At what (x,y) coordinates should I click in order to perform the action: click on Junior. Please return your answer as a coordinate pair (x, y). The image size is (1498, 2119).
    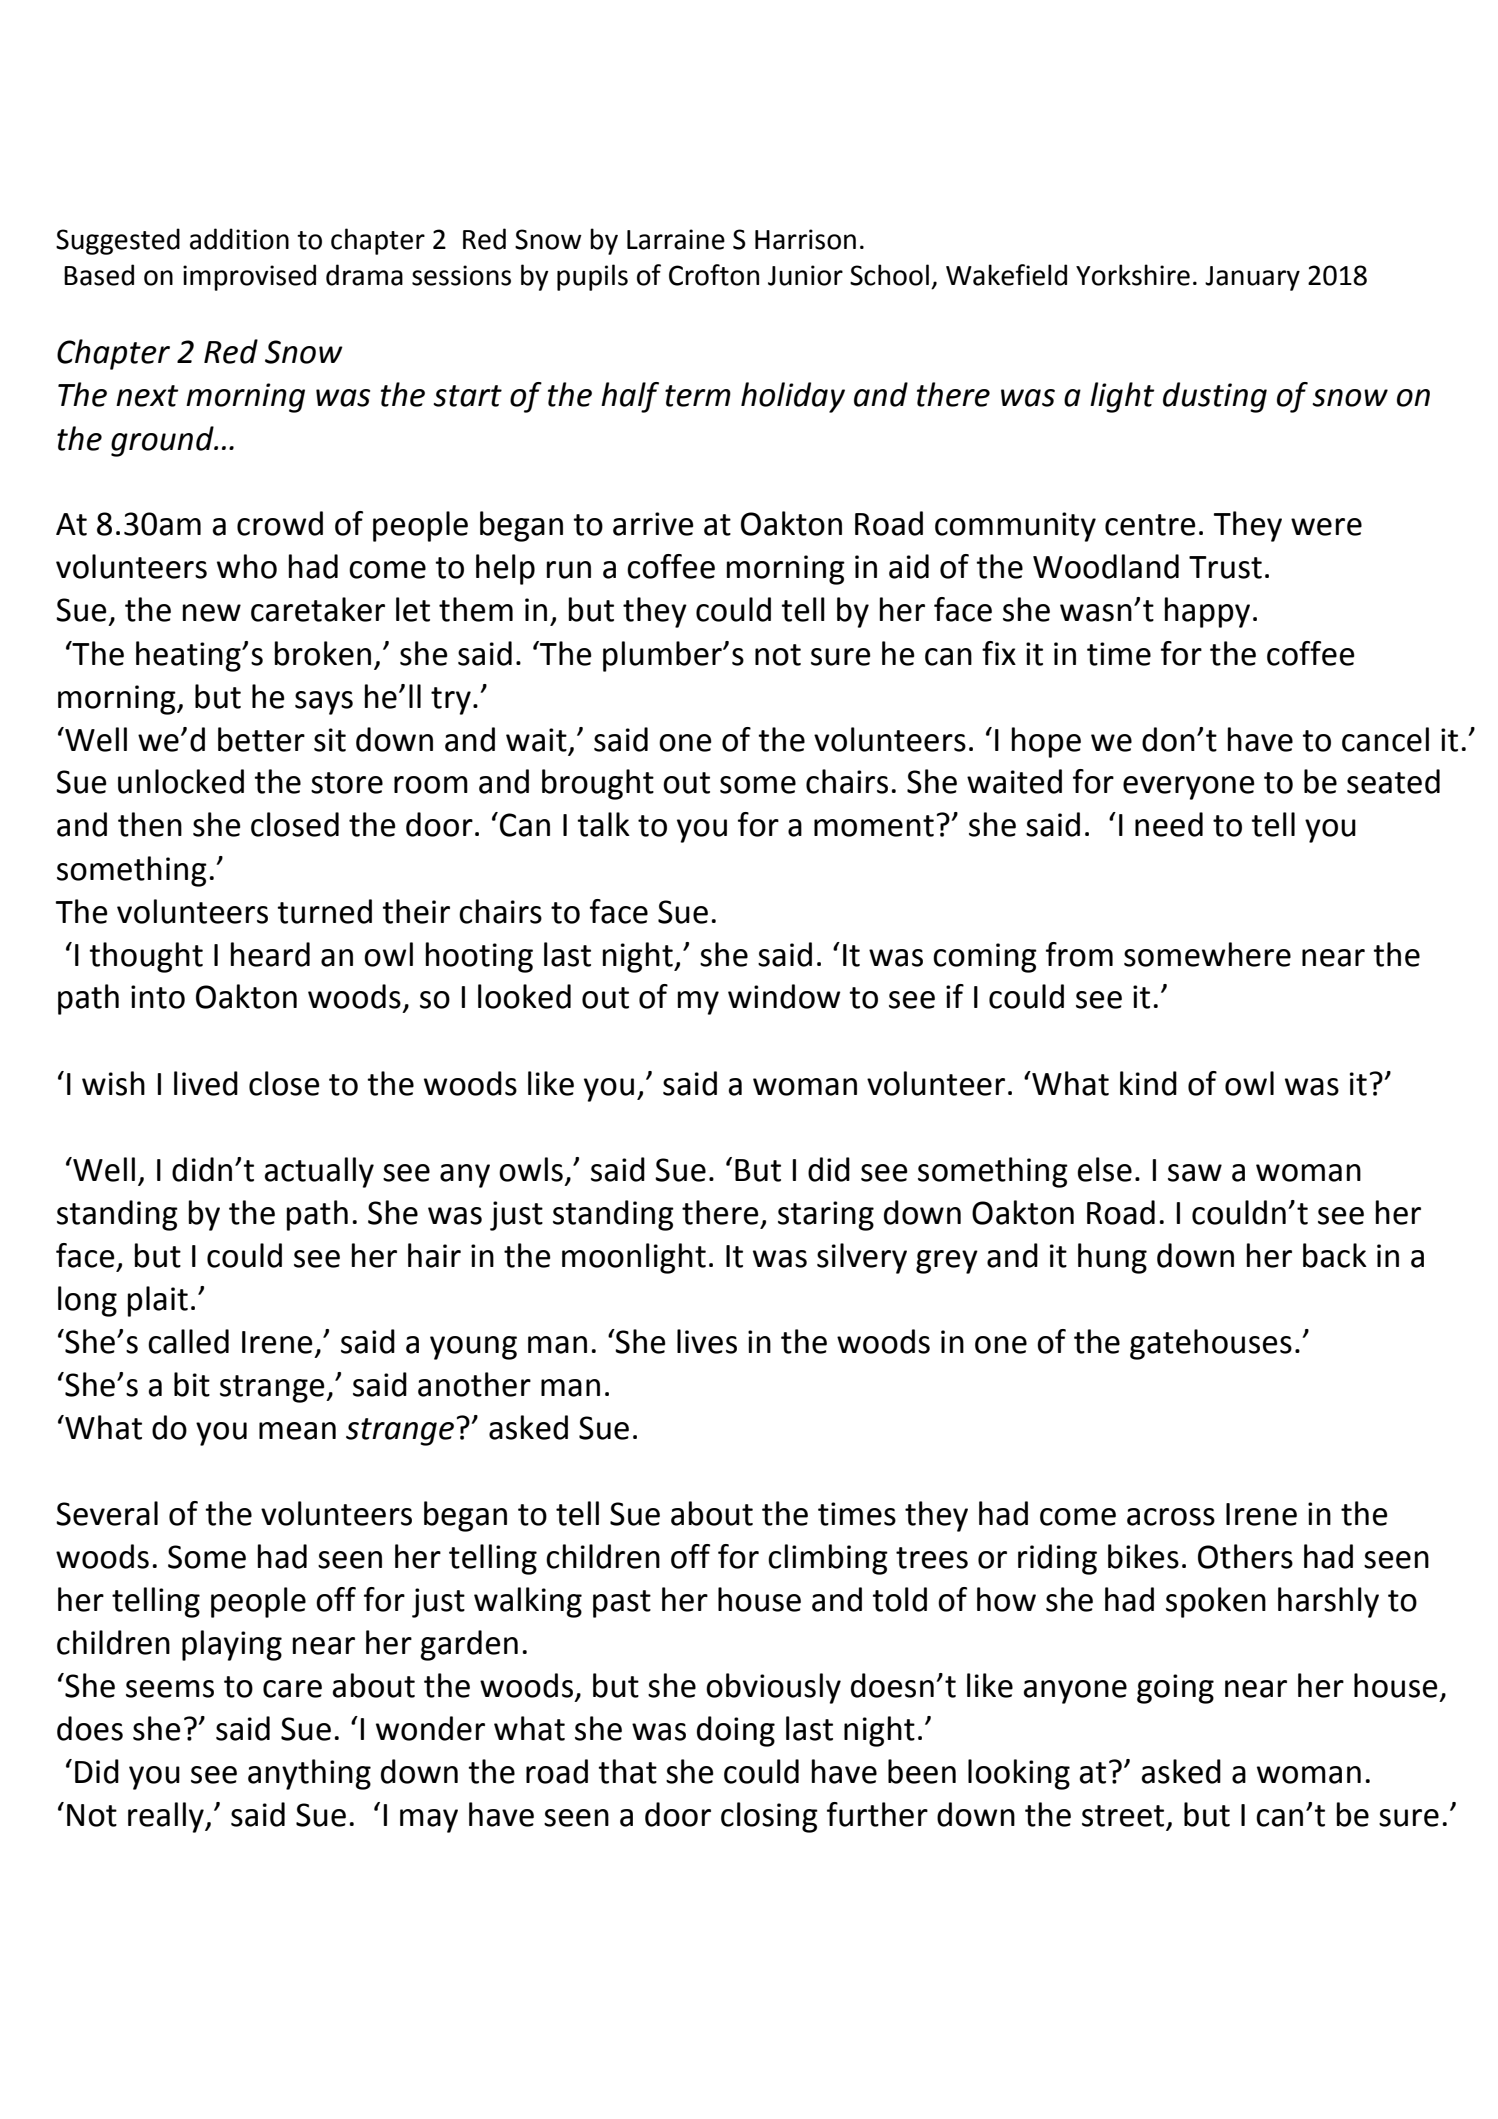
    Looking at the image, I should click on (805, 275).
